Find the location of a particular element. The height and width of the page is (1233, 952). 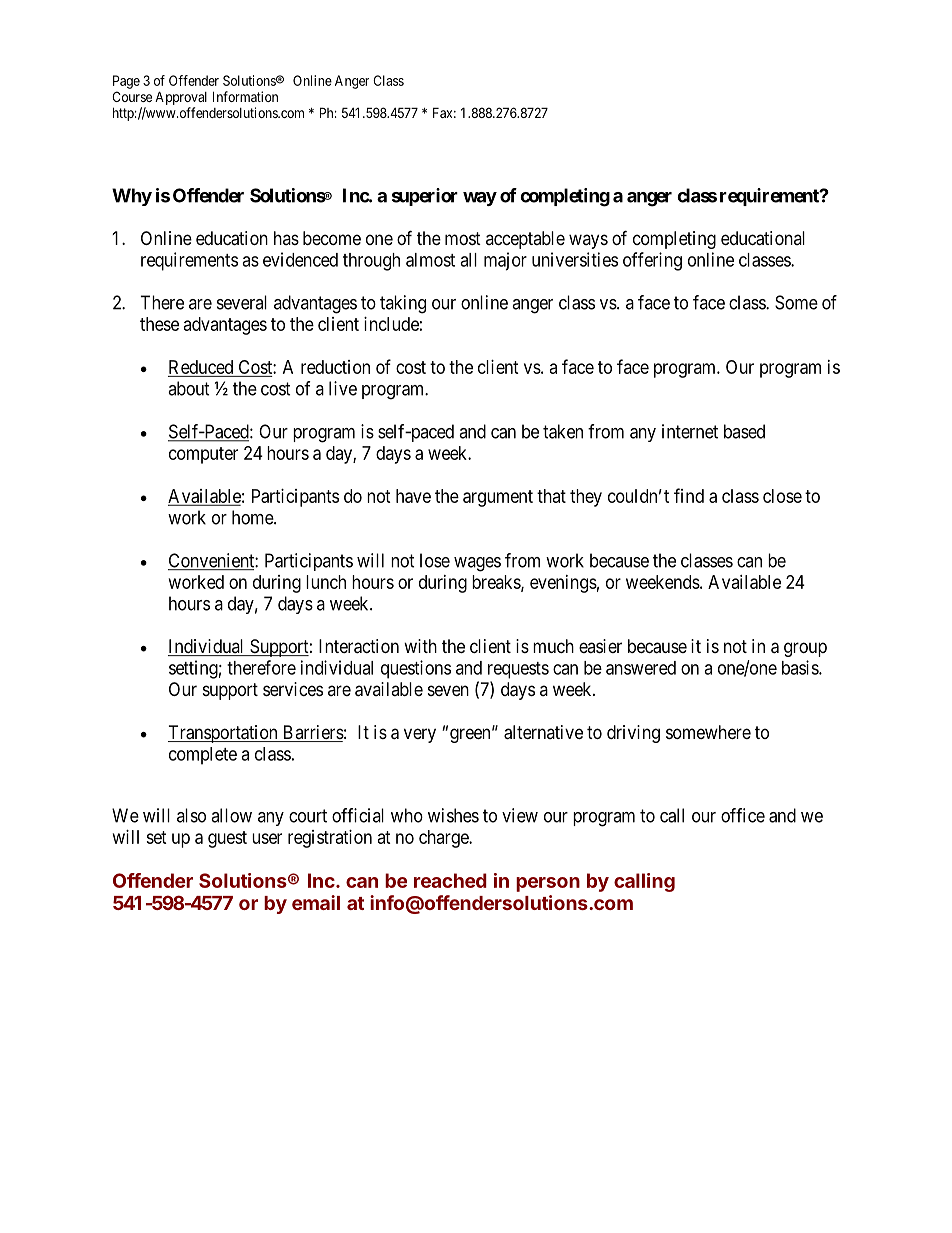

computer is located at coordinates (203, 455).
